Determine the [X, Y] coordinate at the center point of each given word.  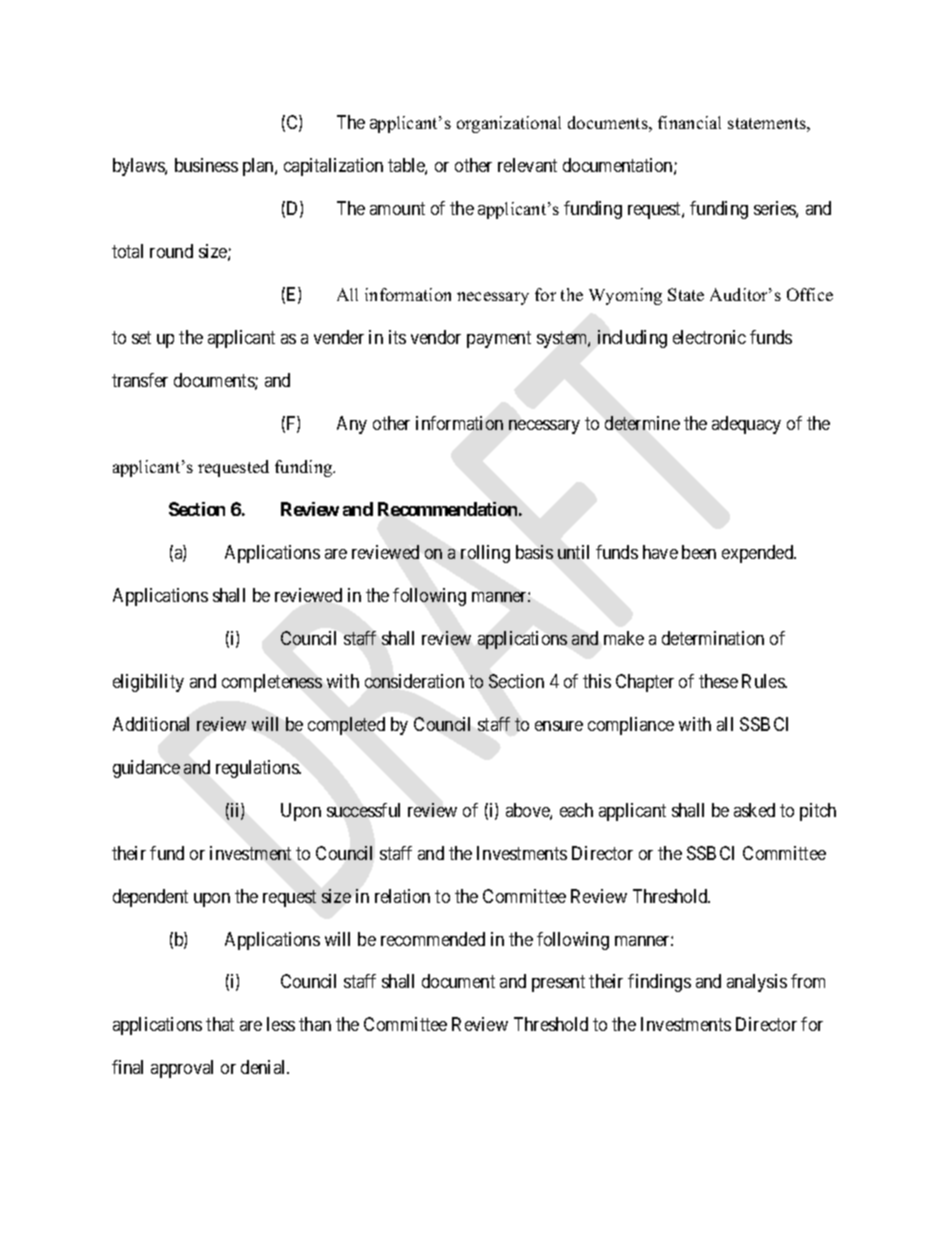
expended [759, 554]
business [206, 165]
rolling [485, 554]
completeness [272, 683]
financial [689, 122]
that [220, 1024]
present [558, 984]
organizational [509, 124]
